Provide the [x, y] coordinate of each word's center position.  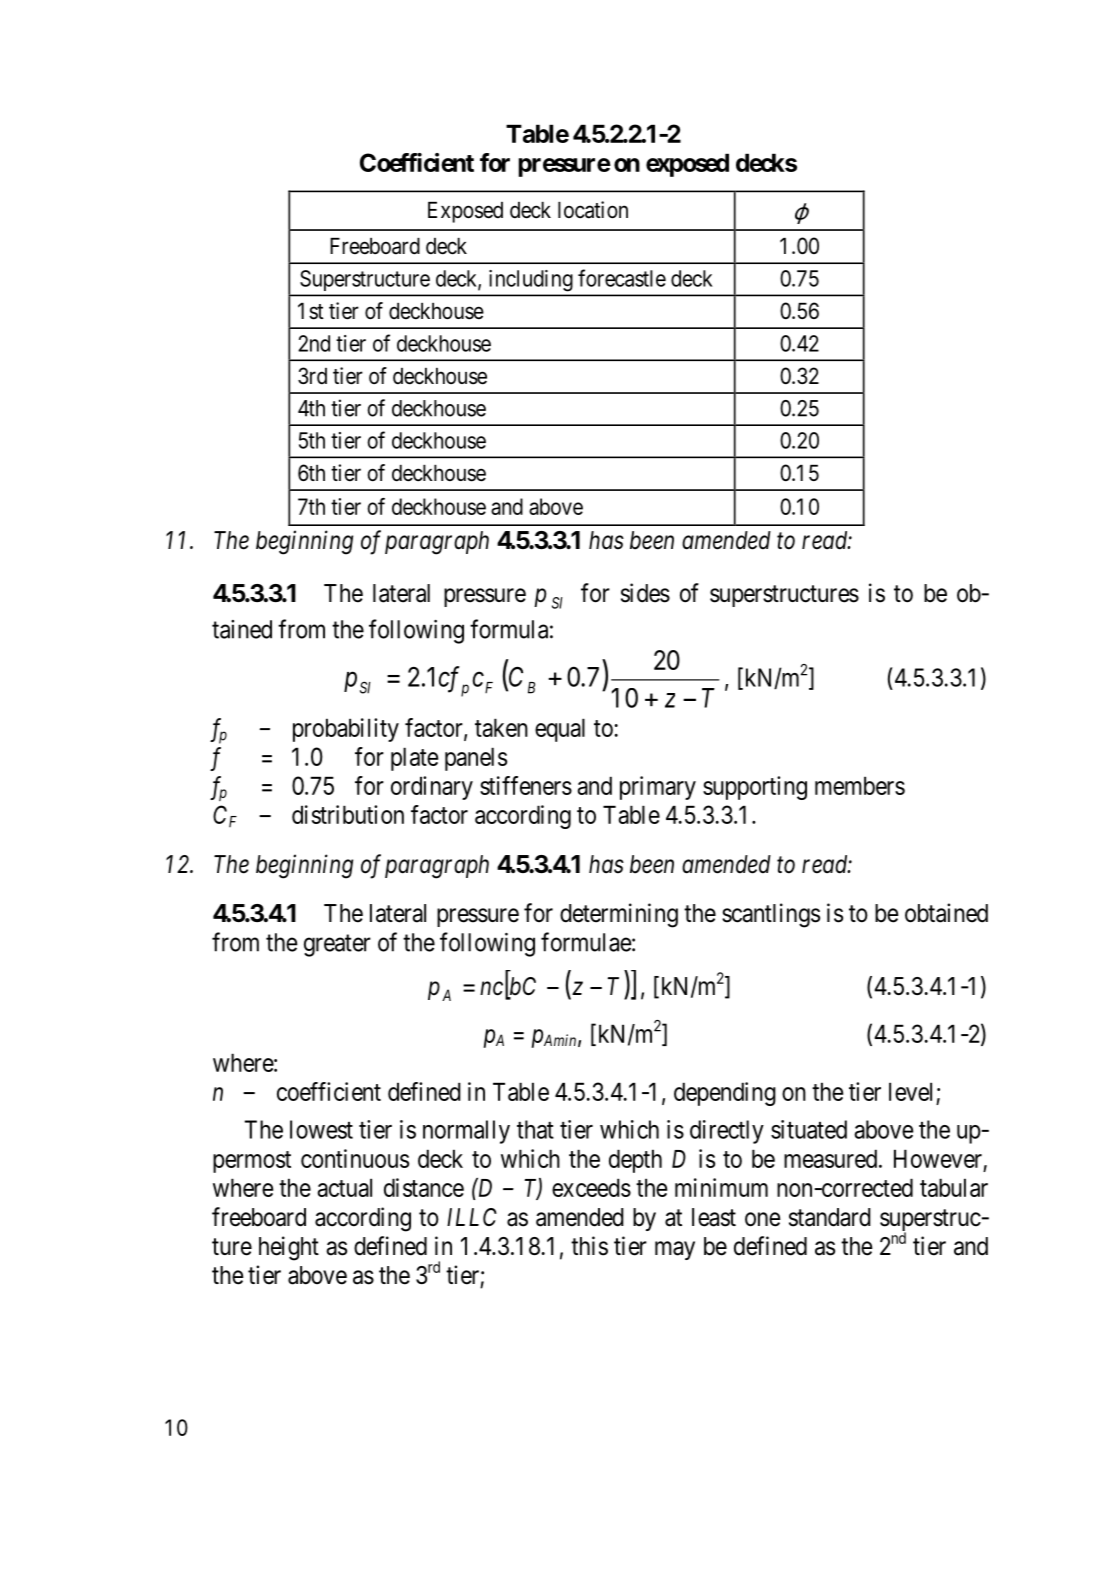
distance [424, 1187]
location [593, 210]
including [530, 280]
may [675, 1250]
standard [830, 1217]
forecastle [622, 278]
